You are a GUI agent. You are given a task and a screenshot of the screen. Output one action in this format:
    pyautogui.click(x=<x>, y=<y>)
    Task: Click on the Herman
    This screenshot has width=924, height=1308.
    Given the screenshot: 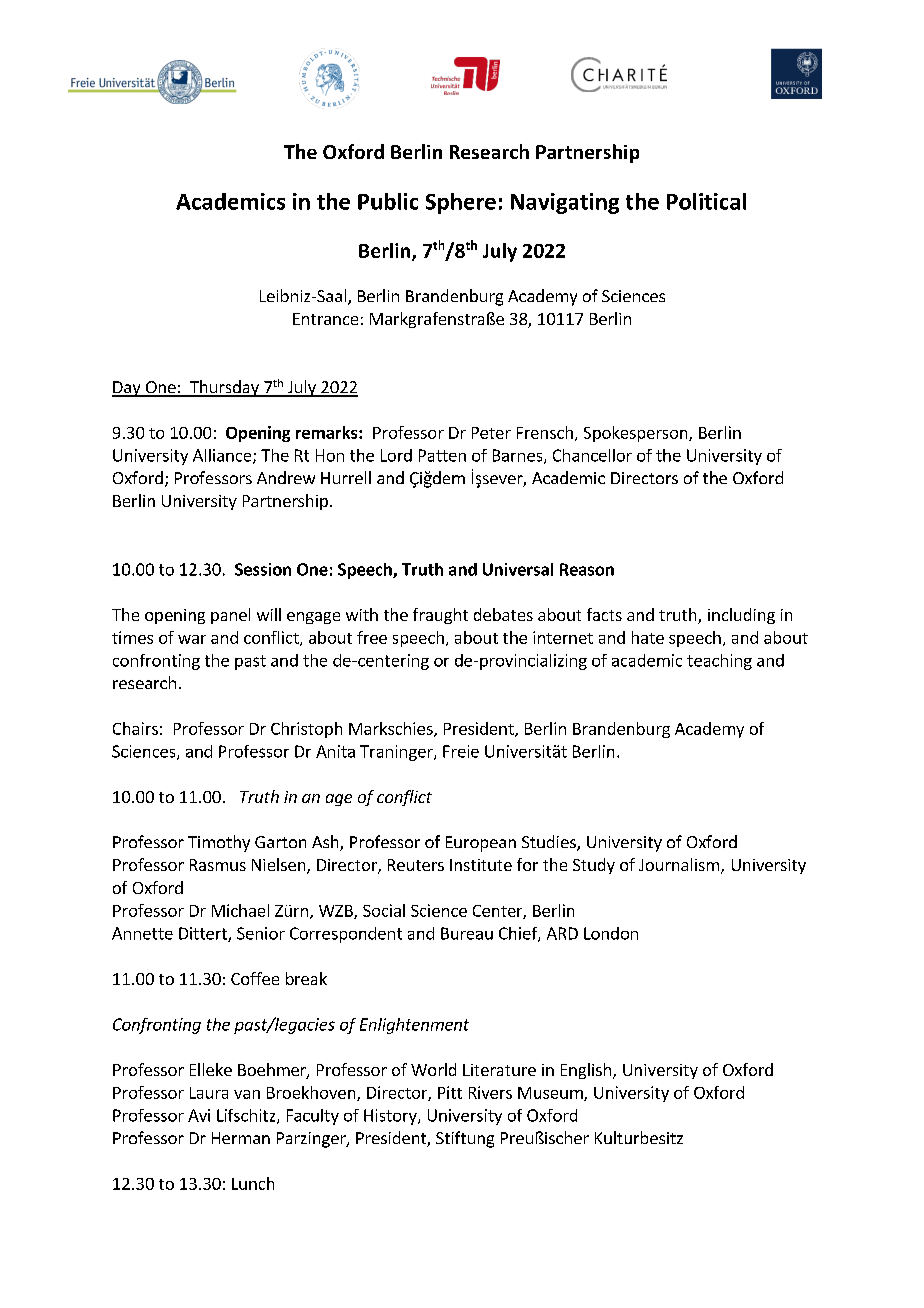 What is the action you would take?
    pyautogui.click(x=241, y=1138)
